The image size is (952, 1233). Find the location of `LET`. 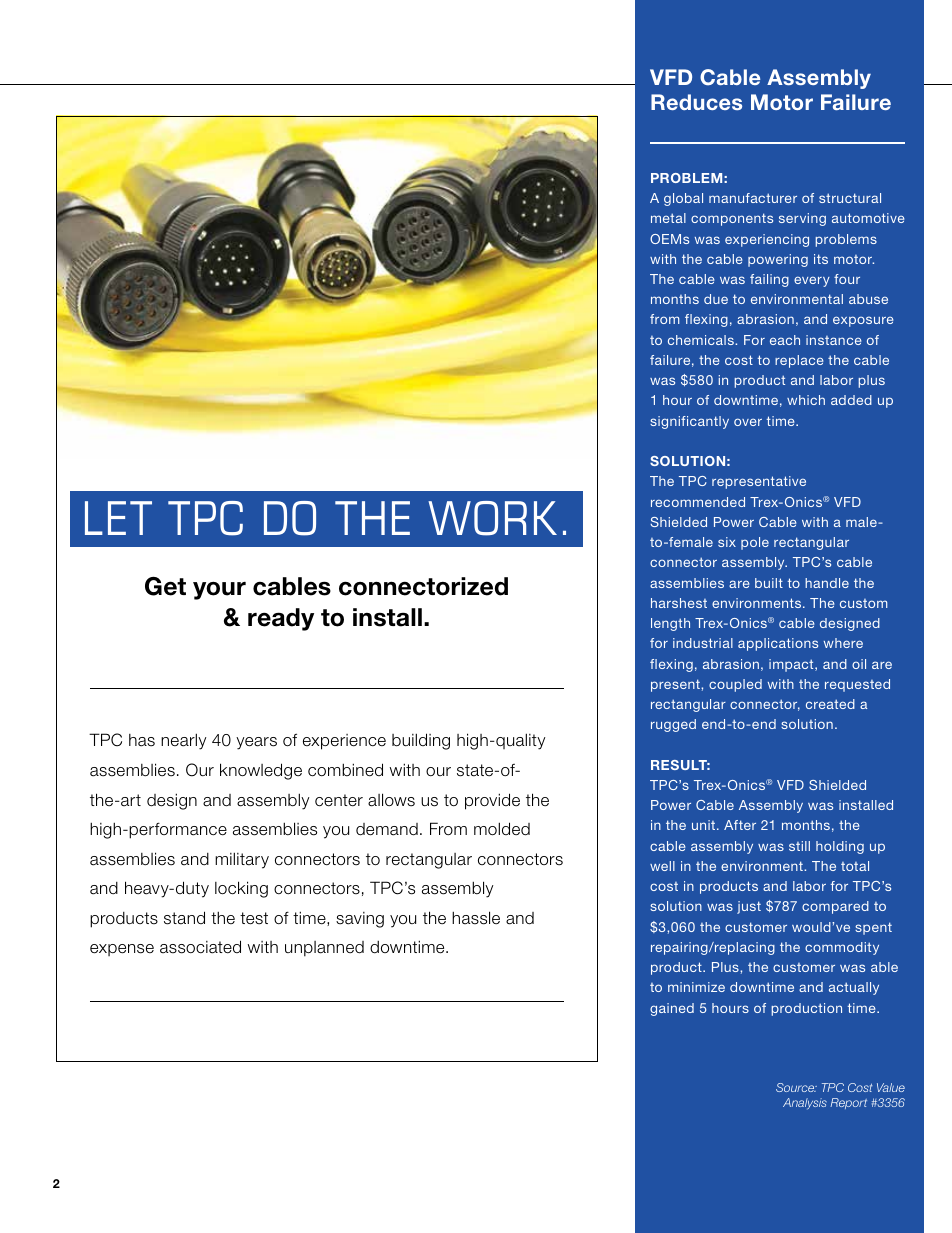

LET is located at coordinates (118, 518).
